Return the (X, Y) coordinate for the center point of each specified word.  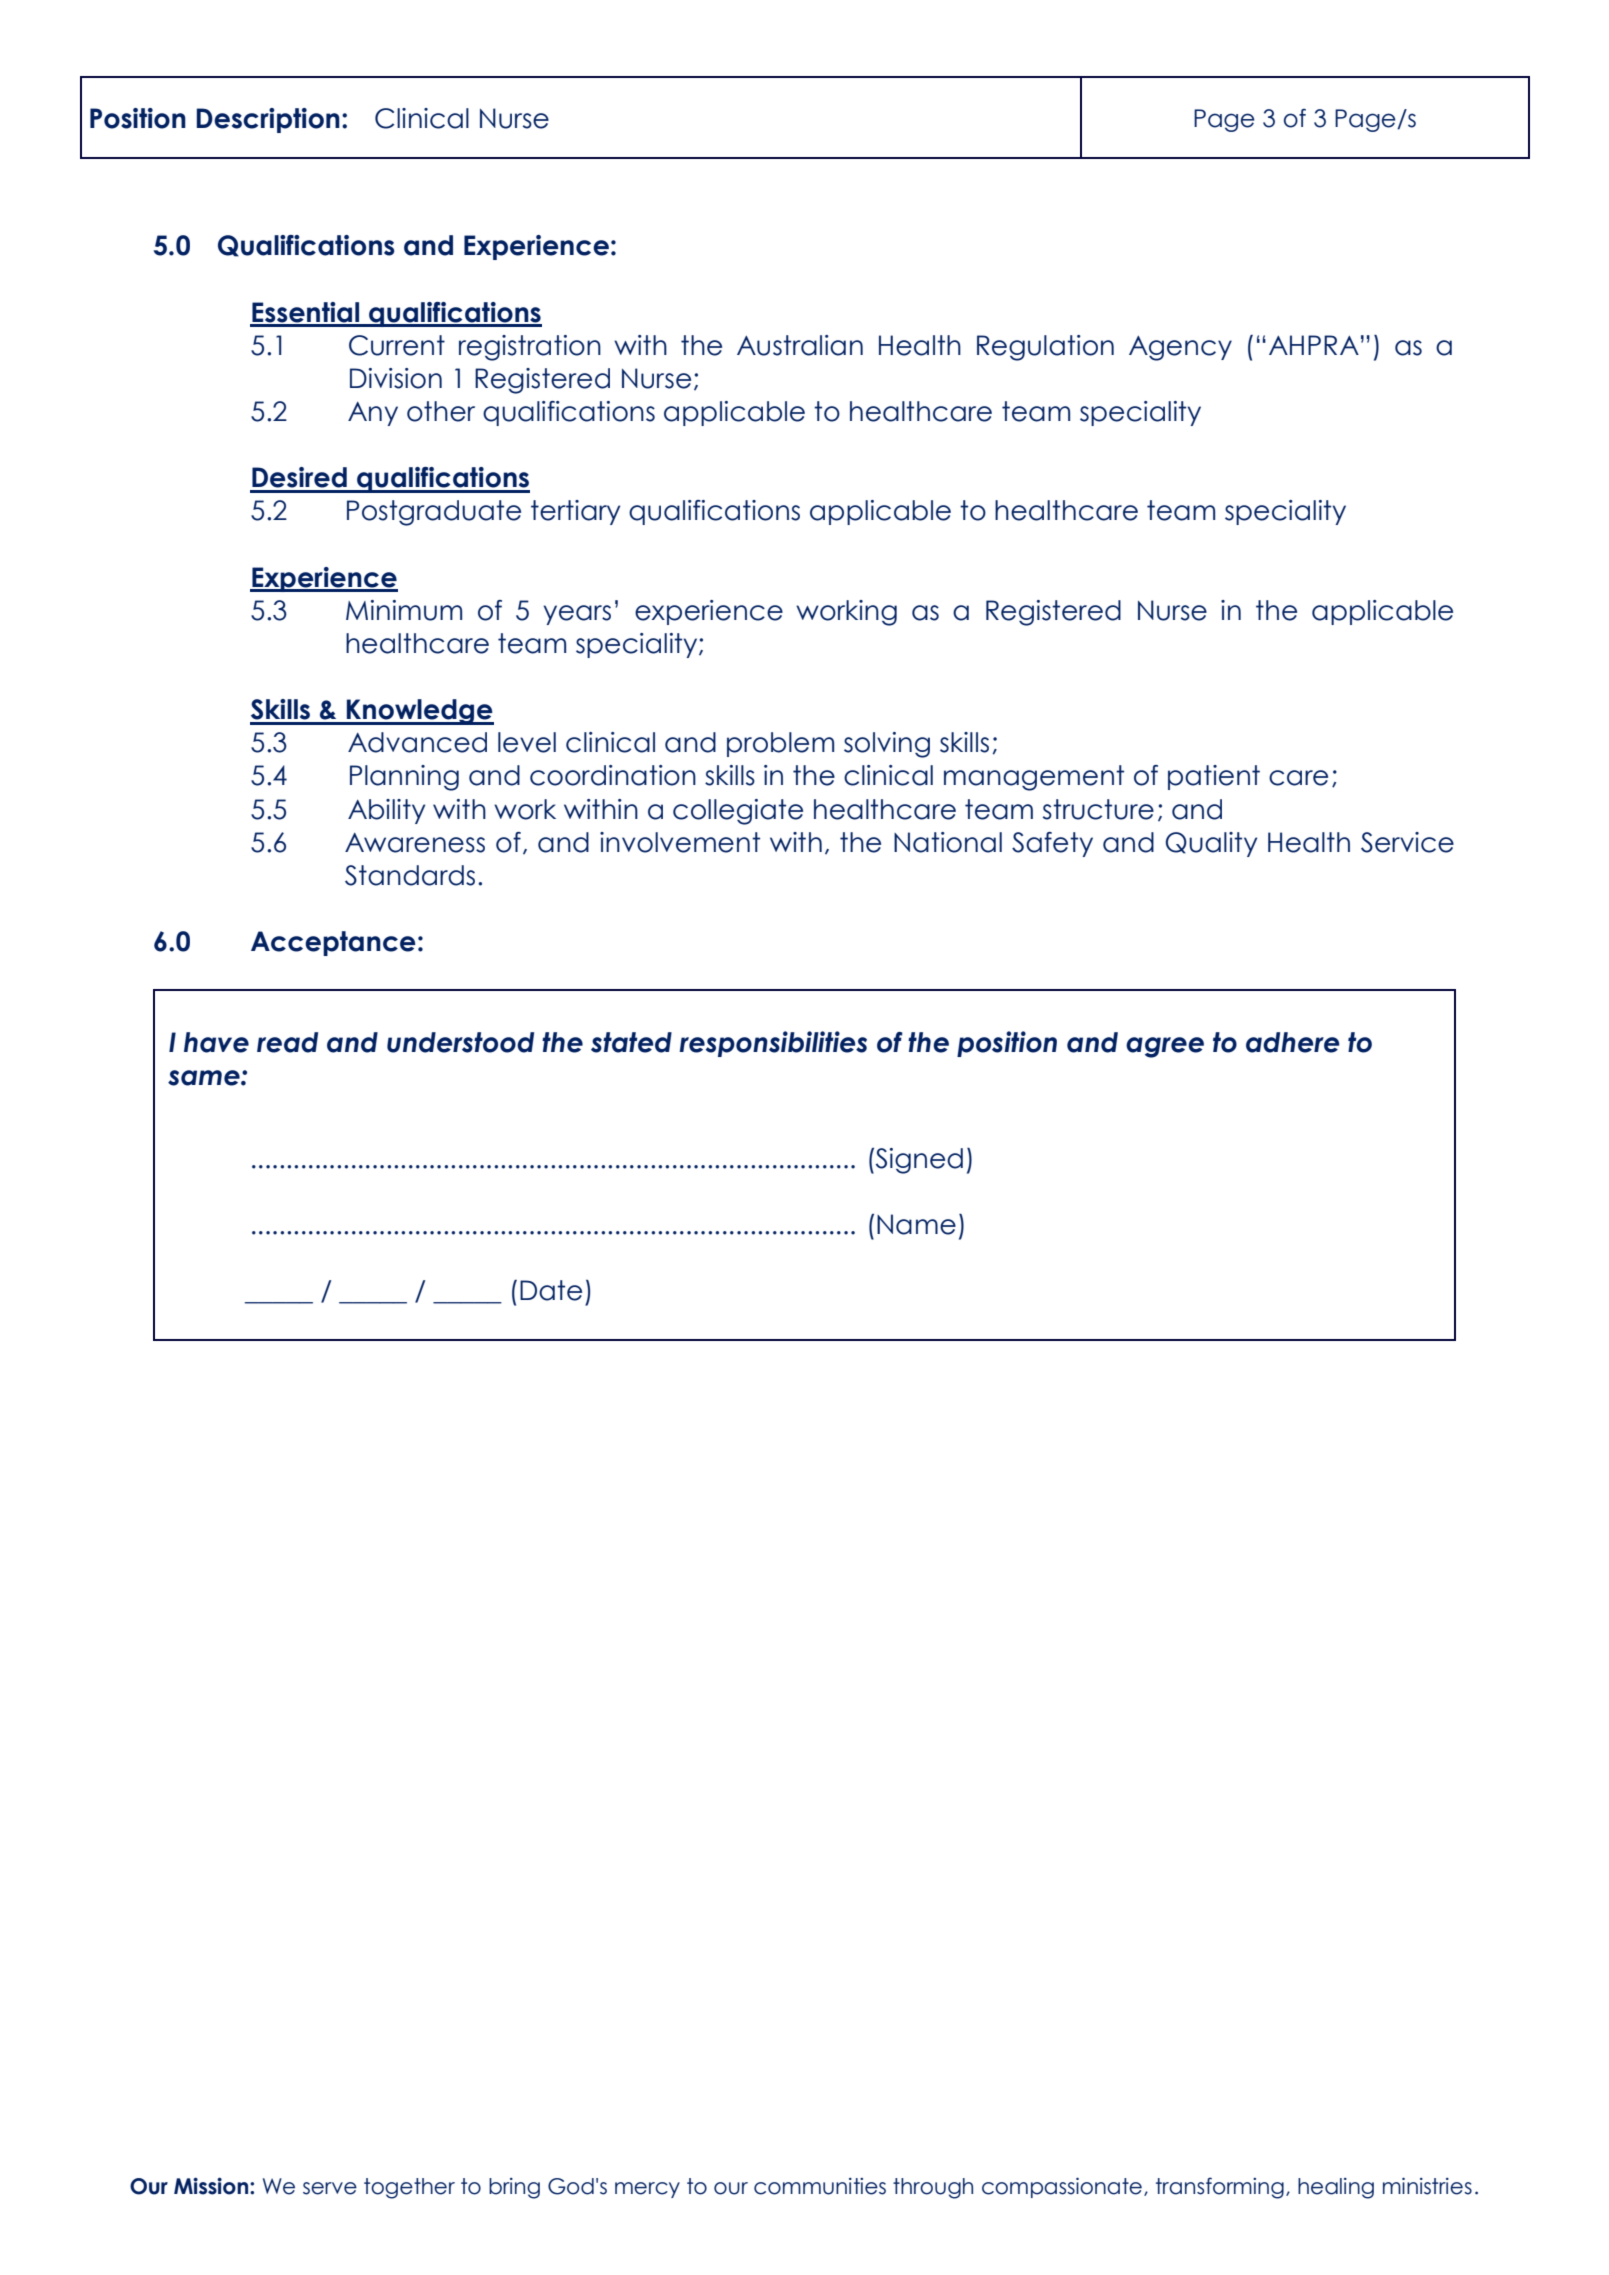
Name (916, 1224)
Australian (800, 345)
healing (1336, 2188)
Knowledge (419, 712)
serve (330, 2188)
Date (551, 1290)
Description (268, 120)
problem (780, 744)
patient (1214, 777)
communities (820, 2186)
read (287, 1042)
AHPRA (1314, 345)
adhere (1293, 1042)
